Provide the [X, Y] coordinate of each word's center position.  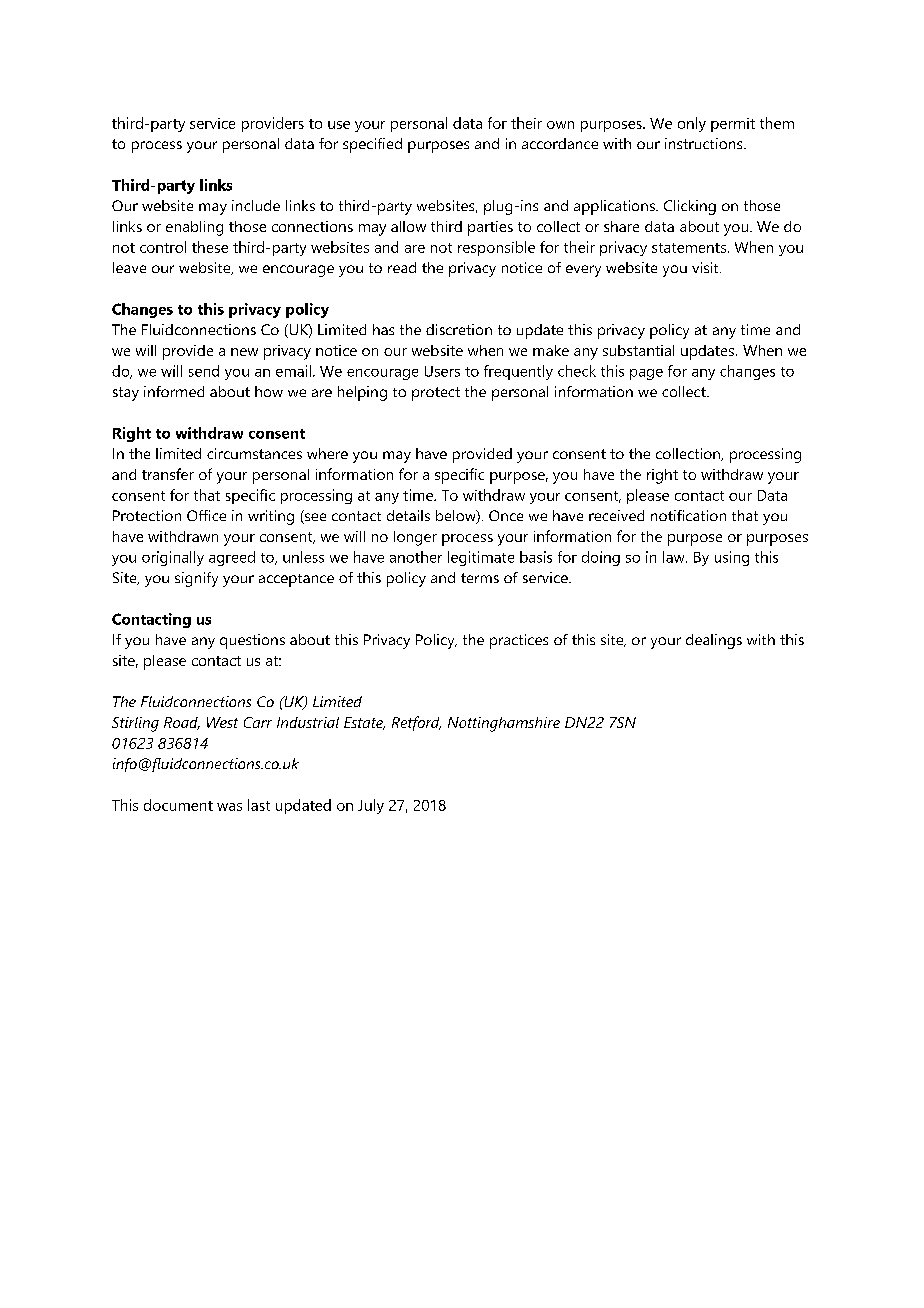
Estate [364, 723]
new [244, 352]
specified [372, 145]
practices [519, 641]
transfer [168, 474]
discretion [459, 329]
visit [706, 267]
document [178, 805]
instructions [705, 143]
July [371, 806]
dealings [714, 641]
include [256, 205]
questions [252, 641]
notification [688, 515]
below [457, 517]
